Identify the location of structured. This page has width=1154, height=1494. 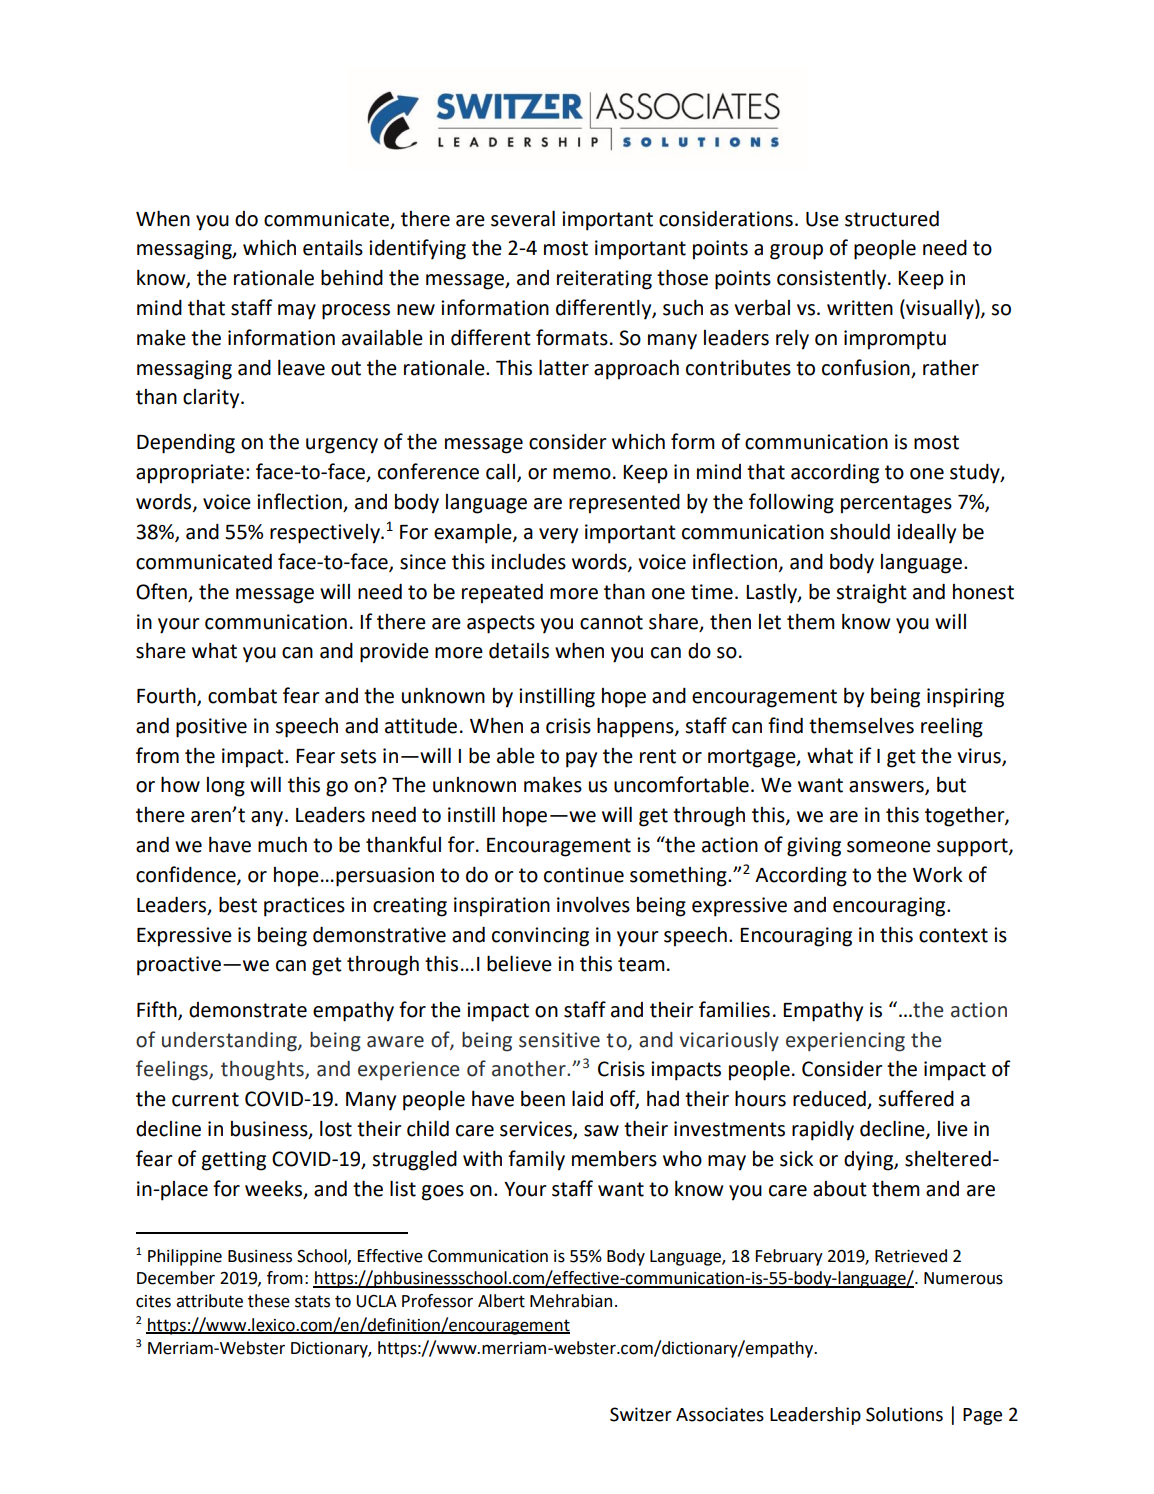
(892, 218).
